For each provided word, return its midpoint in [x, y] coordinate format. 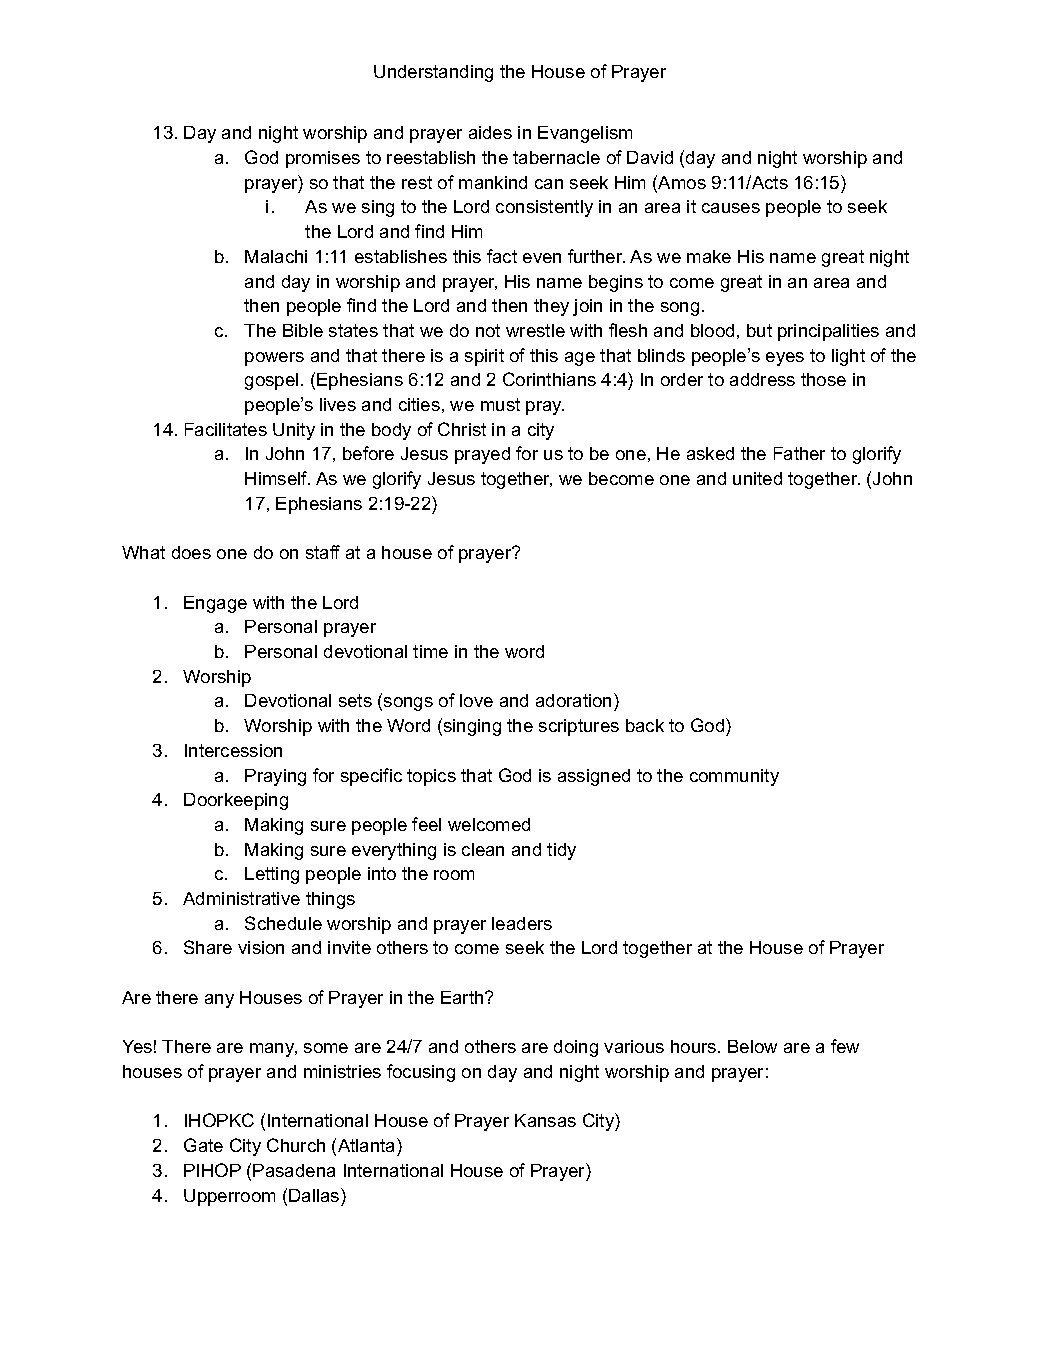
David [650, 157]
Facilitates [226, 429]
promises [323, 159]
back [645, 725]
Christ [462, 429]
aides [490, 132]
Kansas [545, 1120]
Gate [203, 1145]
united [757, 478]
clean [483, 849]
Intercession [233, 750]
